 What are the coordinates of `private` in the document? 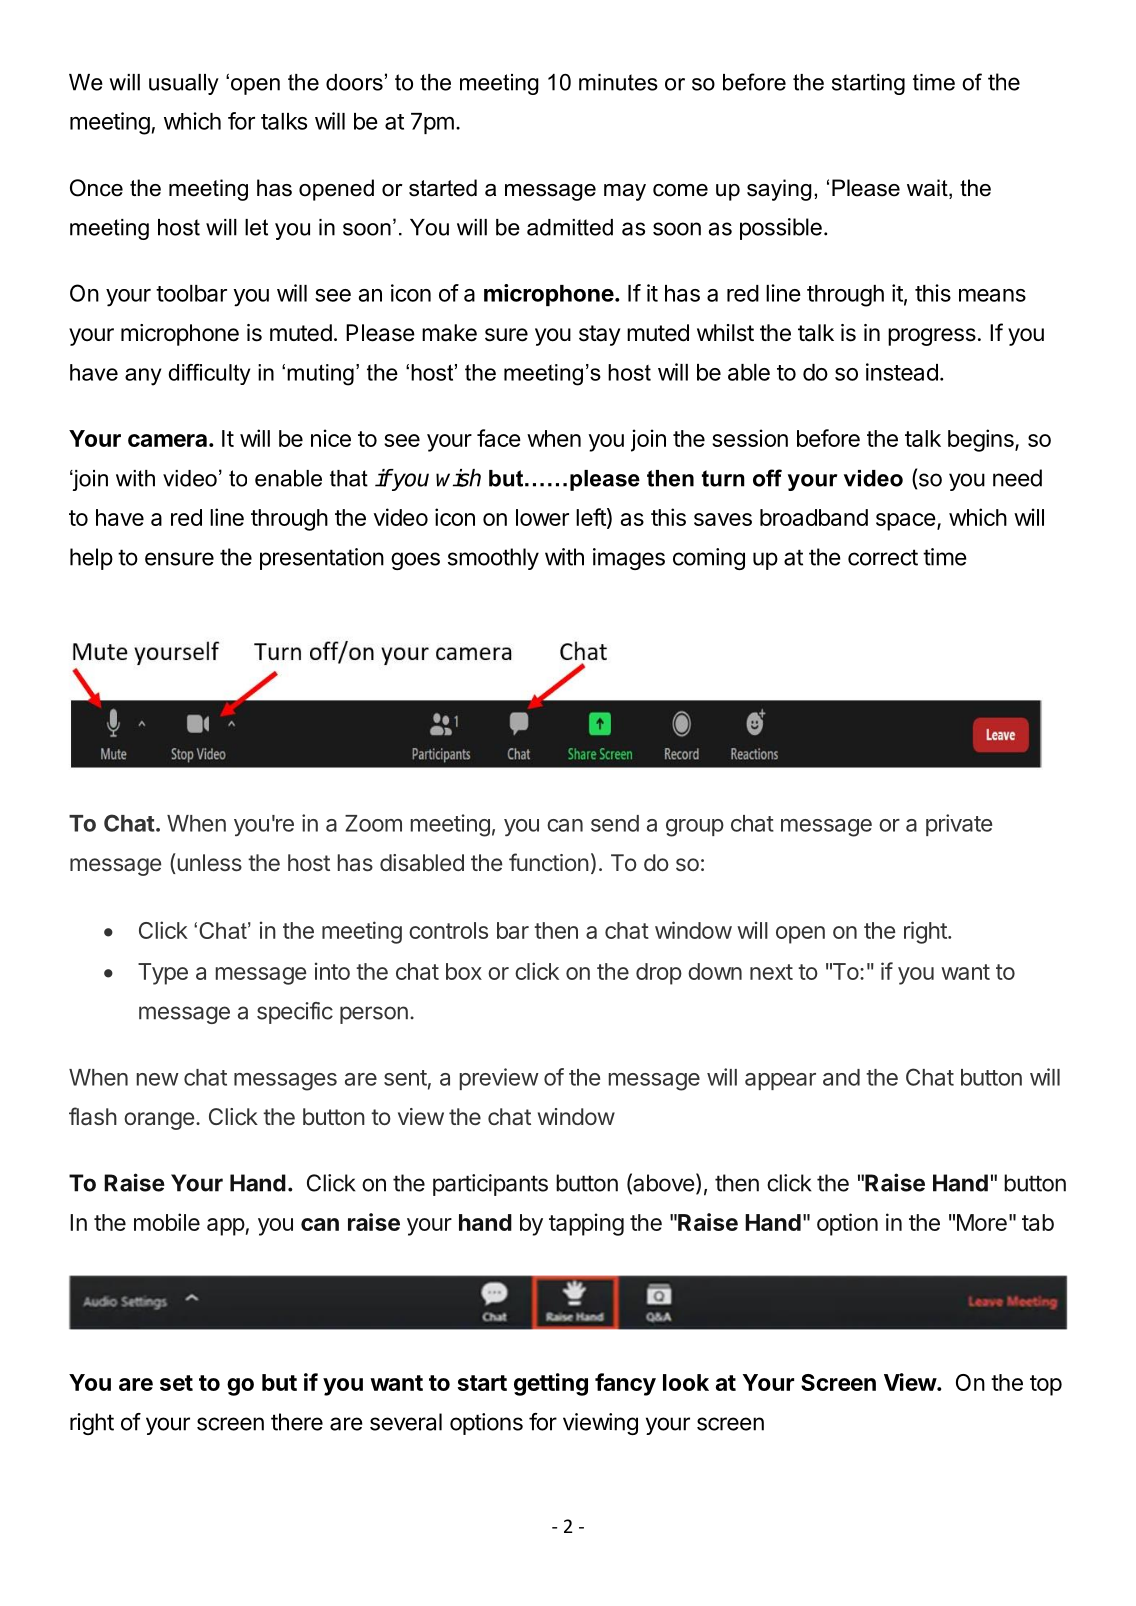 It's located at (959, 825).
